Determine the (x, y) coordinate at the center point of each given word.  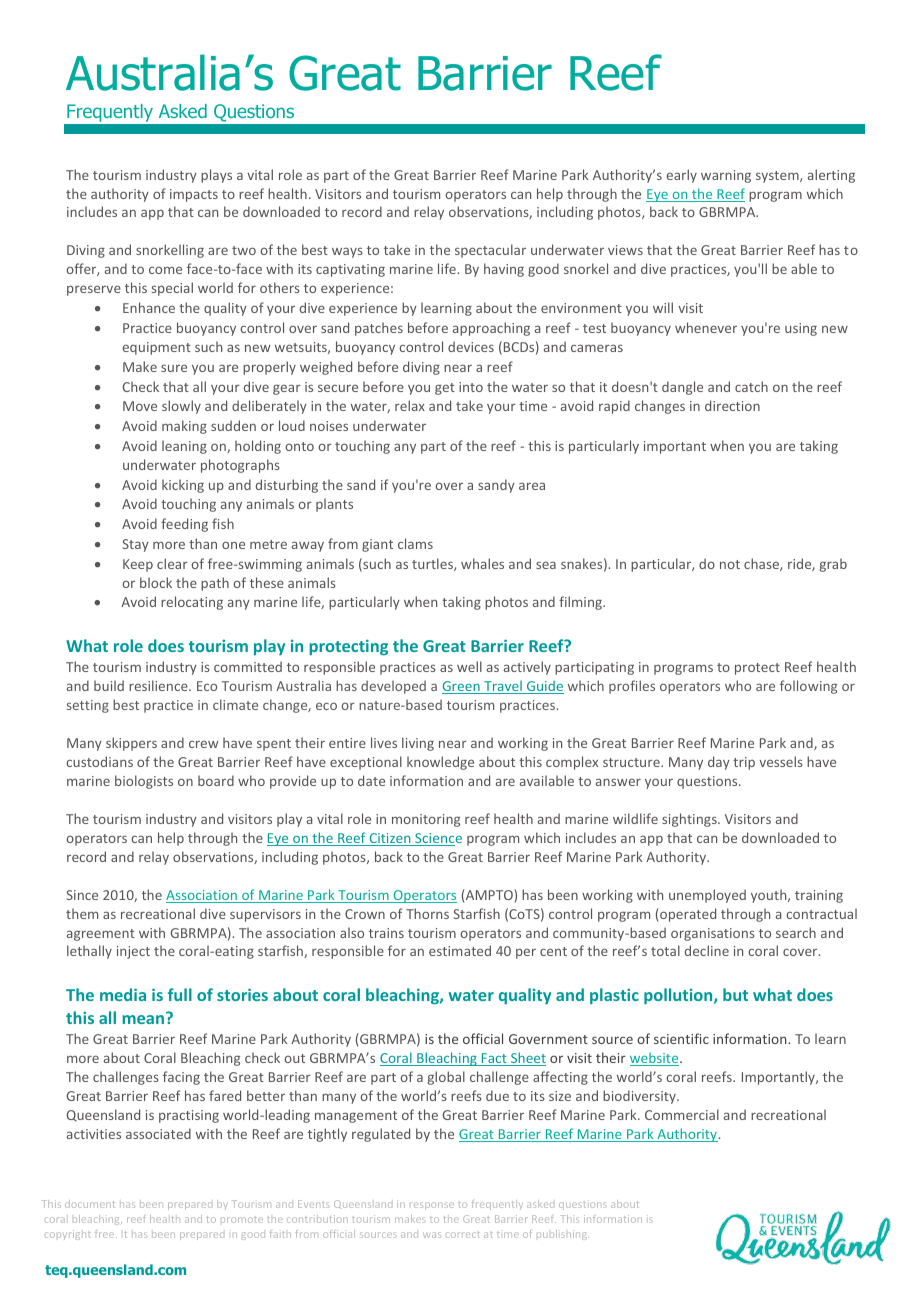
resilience (159, 685)
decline (707, 950)
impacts (194, 195)
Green (462, 687)
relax (410, 405)
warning (726, 176)
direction (732, 405)
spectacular (490, 251)
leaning (184, 447)
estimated (460, 950)
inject (133, 952)
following (808, 687)
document (90, 1204)
